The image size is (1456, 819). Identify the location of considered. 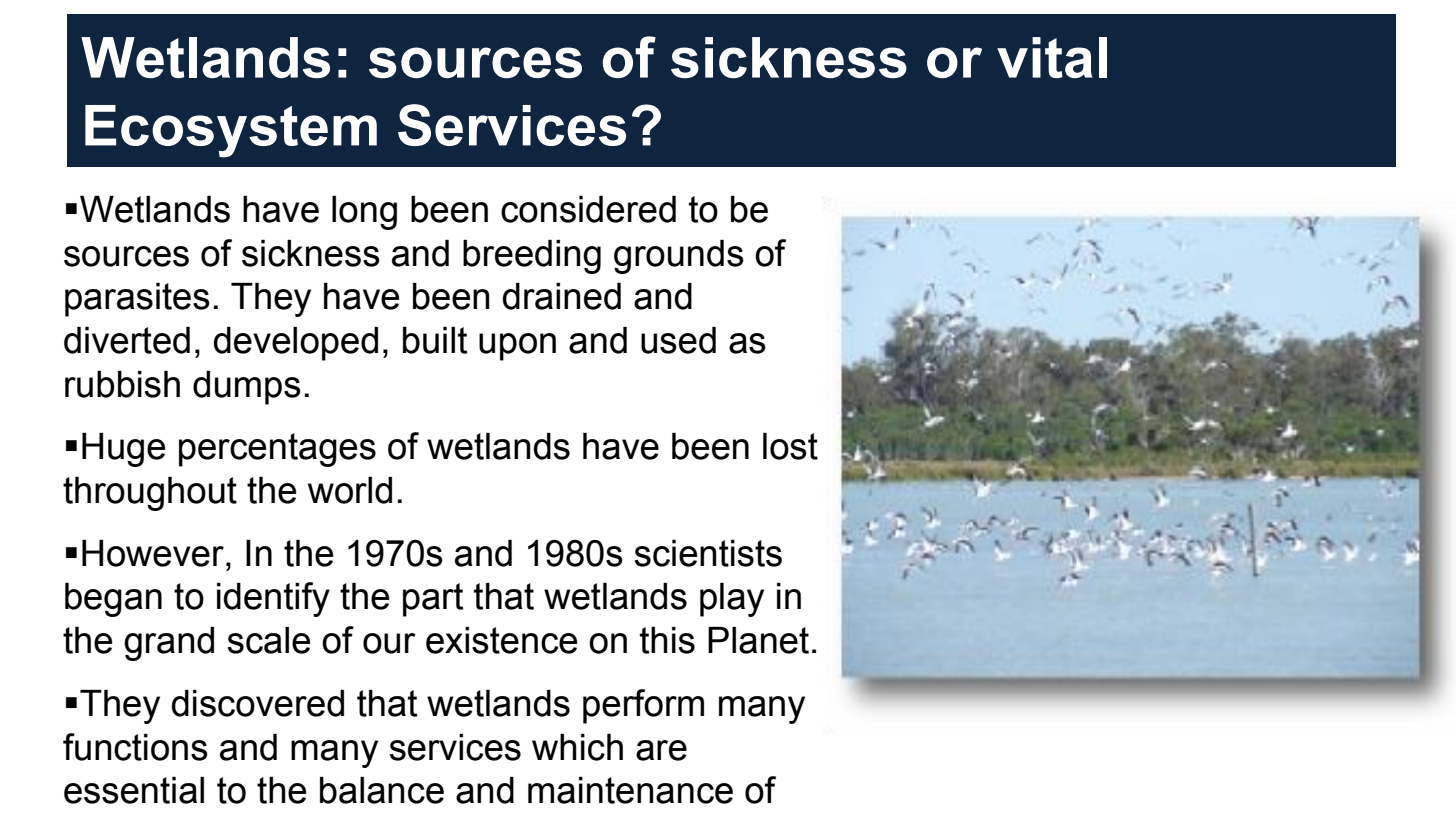
(588, 209).
